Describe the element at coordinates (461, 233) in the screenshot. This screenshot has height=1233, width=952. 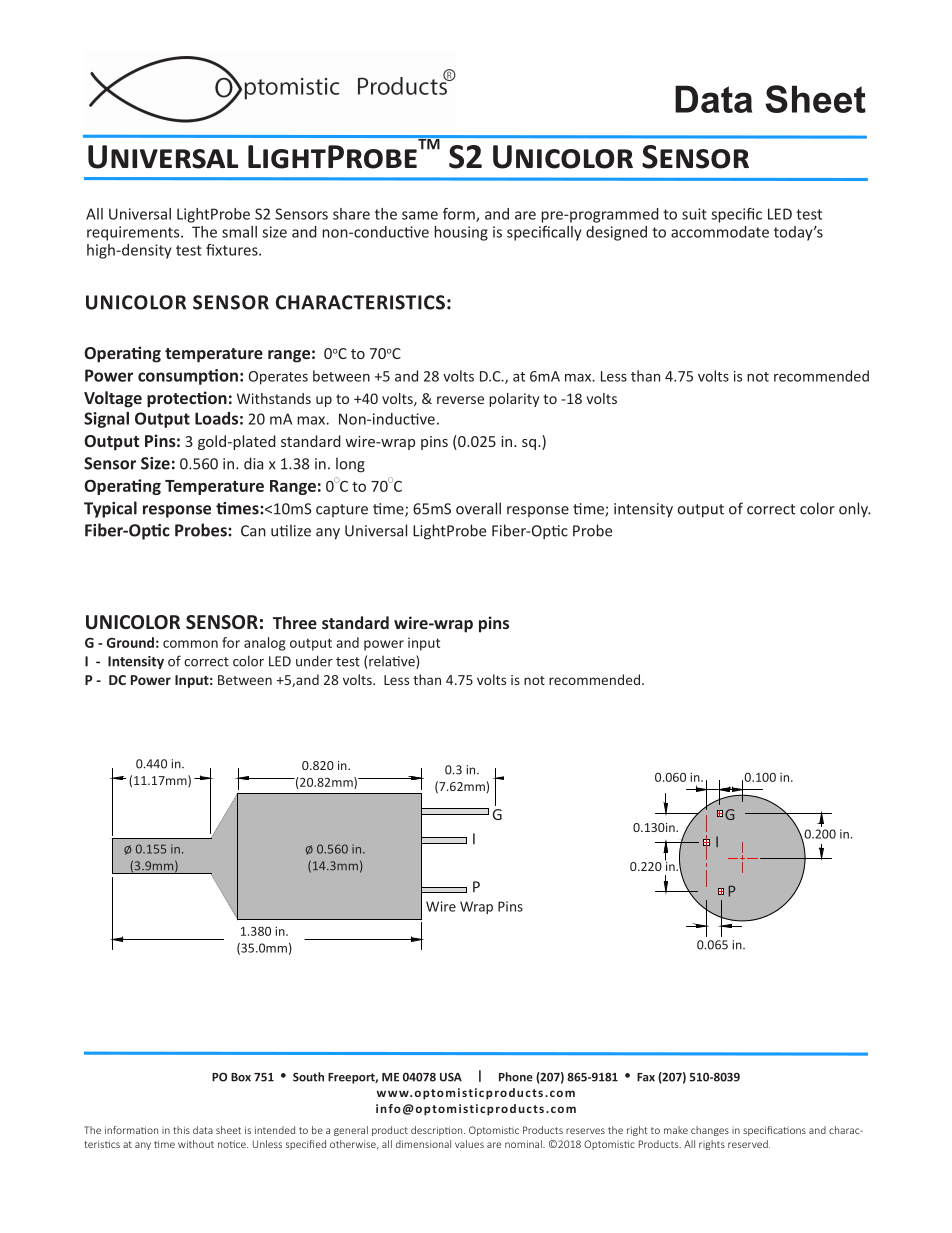
I see `housing` at that location.
